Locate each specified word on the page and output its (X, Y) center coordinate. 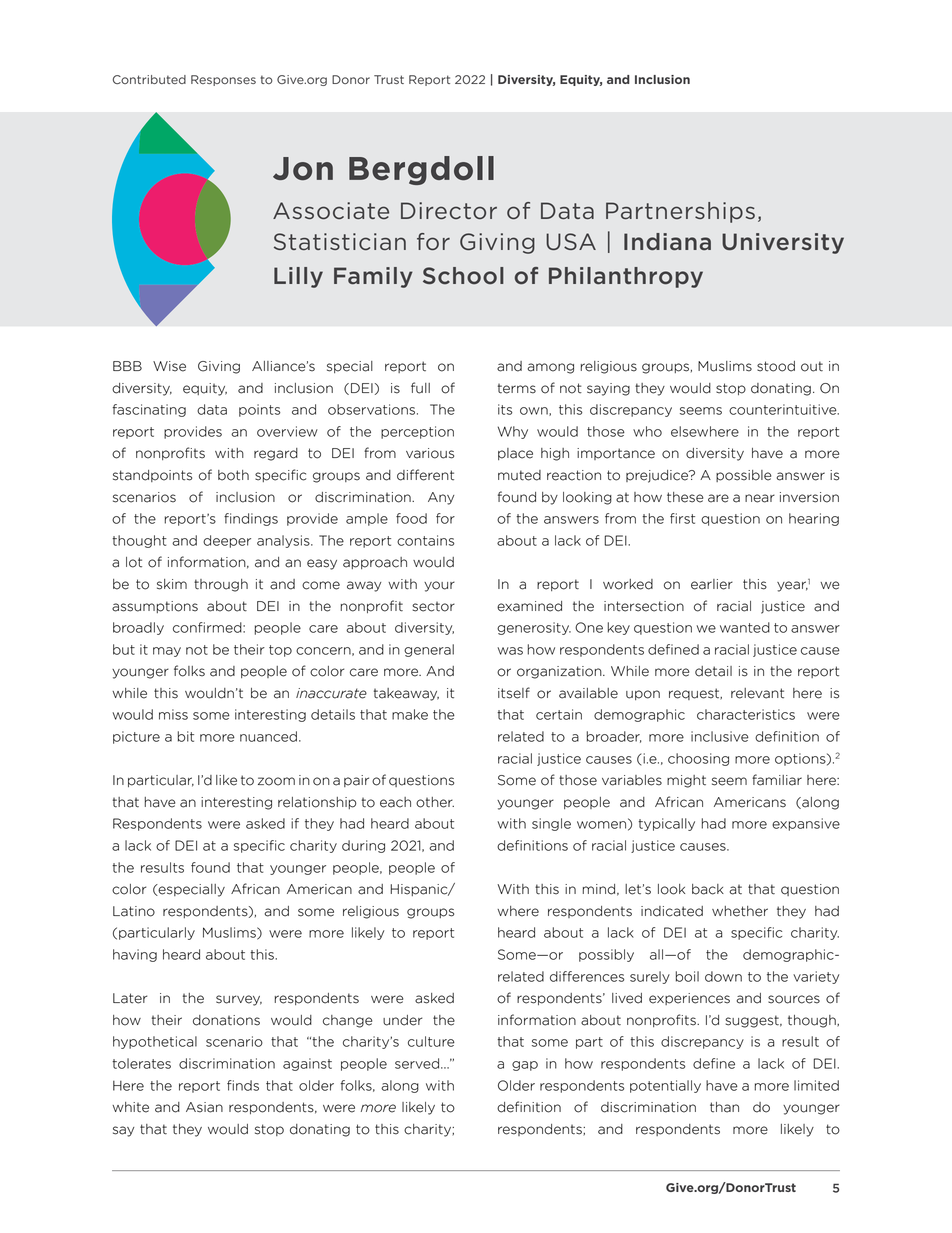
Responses (223, 80)
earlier (712, 584)
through (221, 585)
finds (243, 1085)
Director (449, 211)
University (783, 243)
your (439, 586)
